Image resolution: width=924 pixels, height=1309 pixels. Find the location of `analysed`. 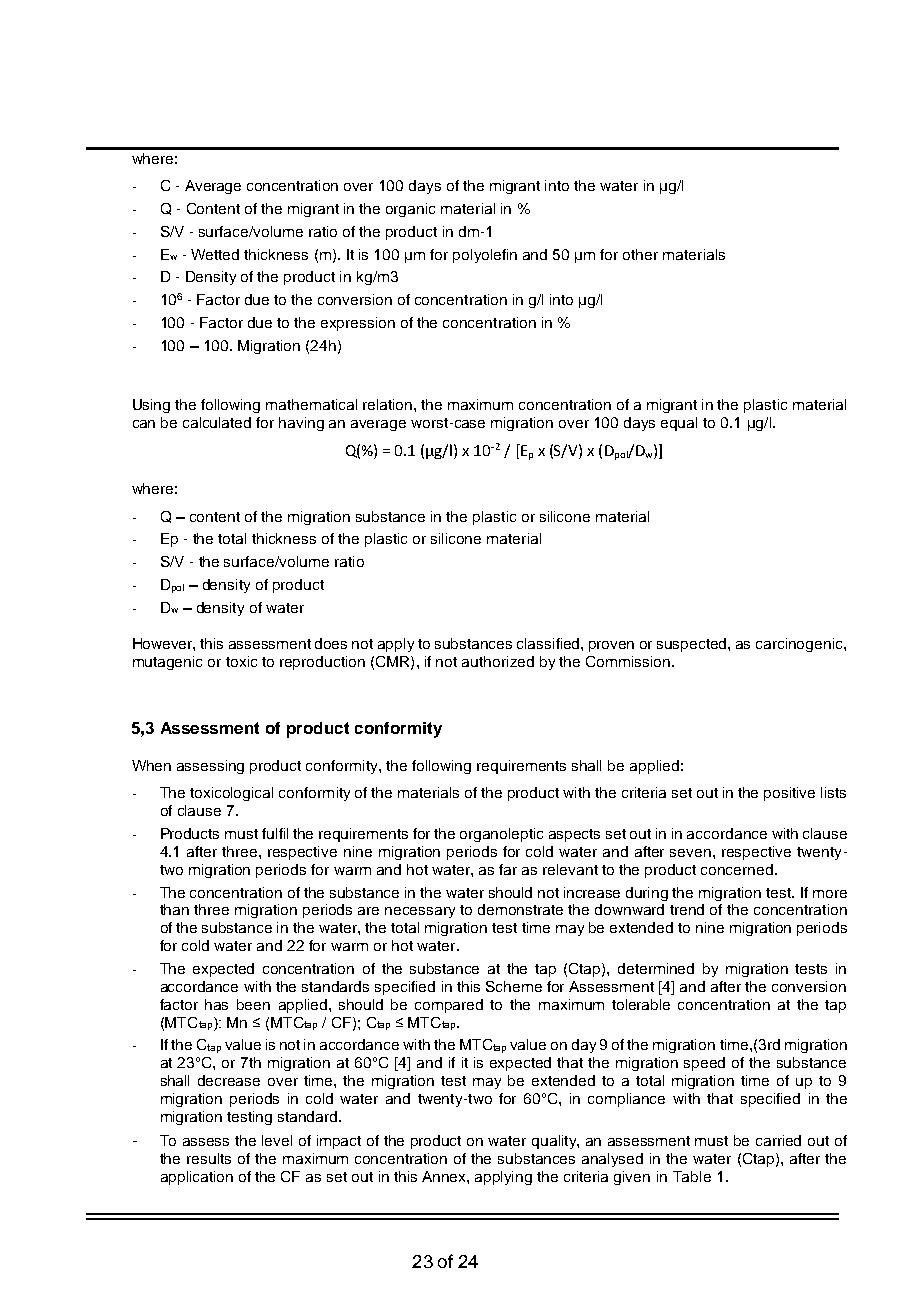

analysed is located at coordinates (612, 1160).
